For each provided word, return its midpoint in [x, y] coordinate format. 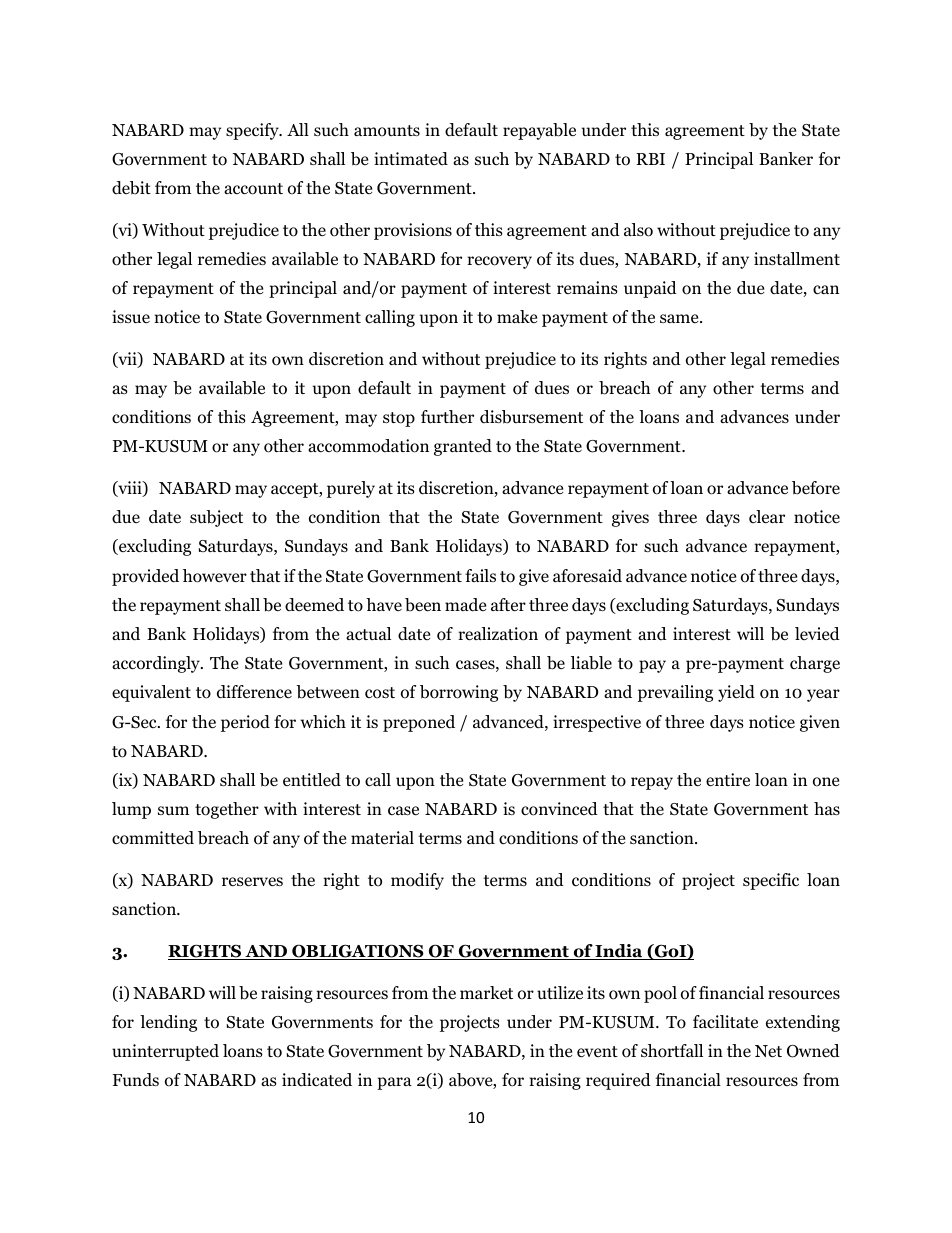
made [465, 605]
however [215, 576]
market [486, 992]
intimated [411, 159]
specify [253, 131]
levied [817, 633]
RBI [650, 159]
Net [768, 1051]
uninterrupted [165, 1052]
